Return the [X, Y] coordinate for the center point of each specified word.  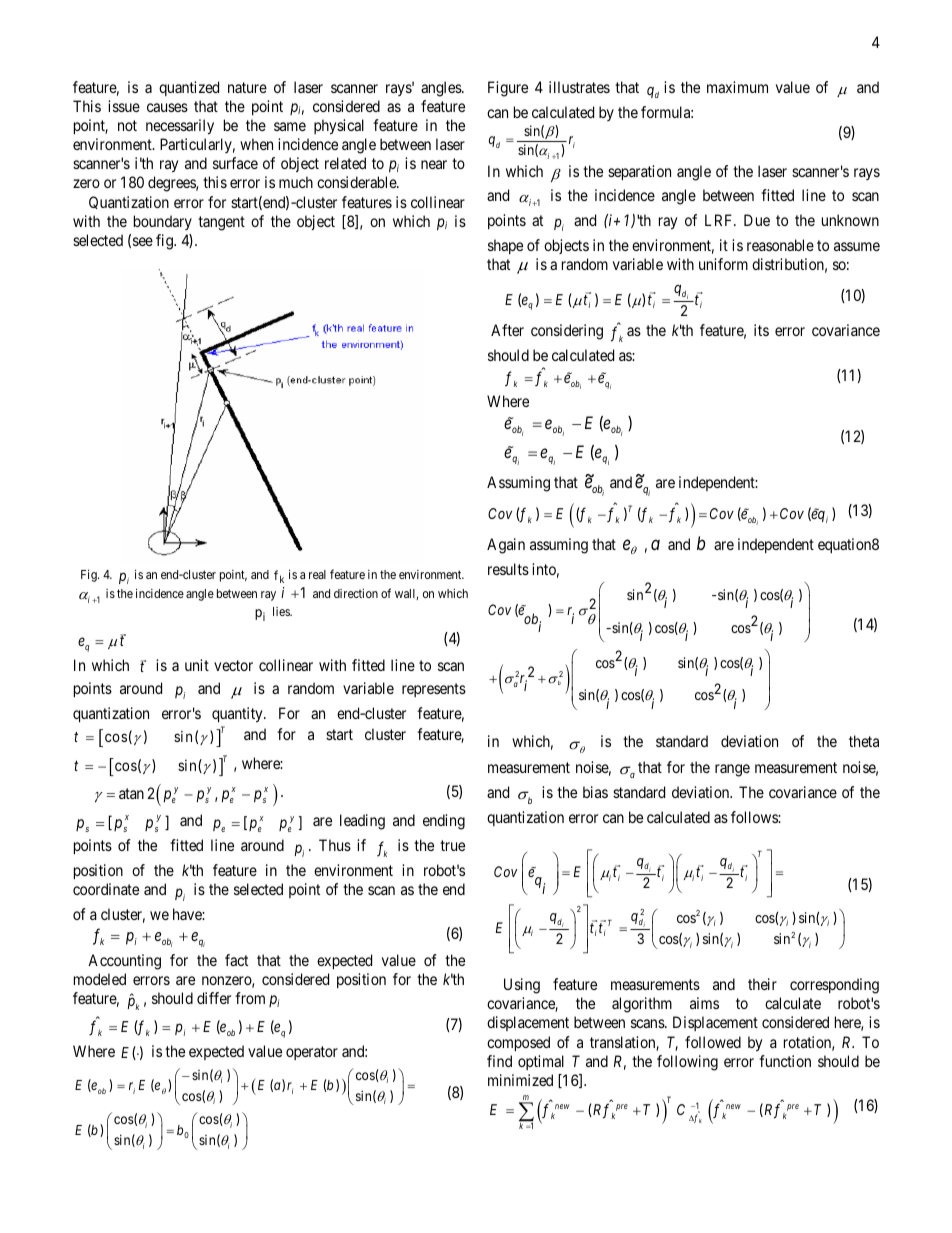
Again [506, 546]
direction [356, 593]
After [507, 330]
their [762, 984]
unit [197, 665]
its [761, 330]
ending [444, 822]
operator [312, 1053]
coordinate [106, 889]
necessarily [180, 127]
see [143, 241]
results [508, 569]
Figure [508, 89]
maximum [737, 87]
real [317, 574]
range [732, 770]
